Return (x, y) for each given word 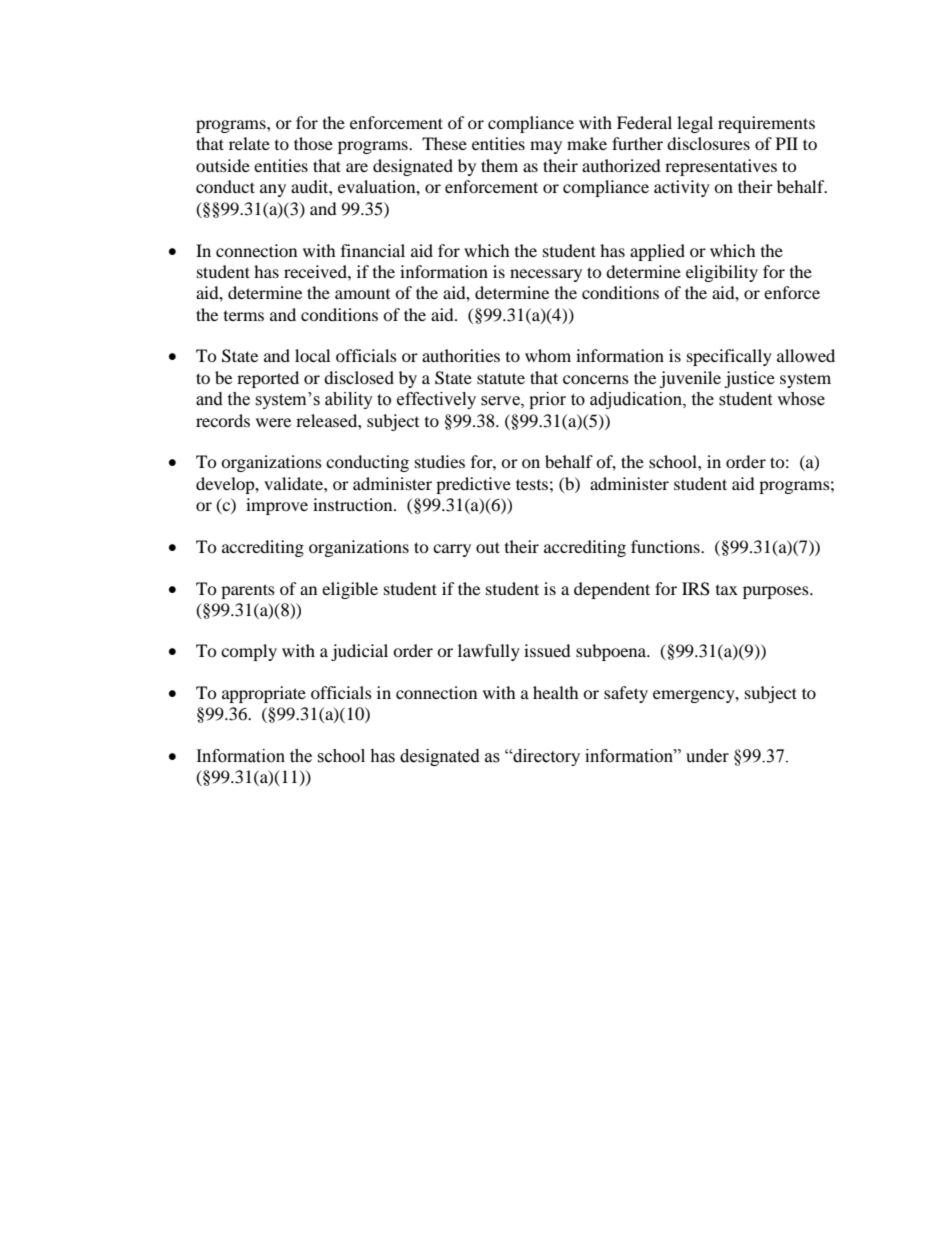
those (313, 143)
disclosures (708, 143)
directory (545, 757)
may (546, 147)
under (707, 756)
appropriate (264, 694)
